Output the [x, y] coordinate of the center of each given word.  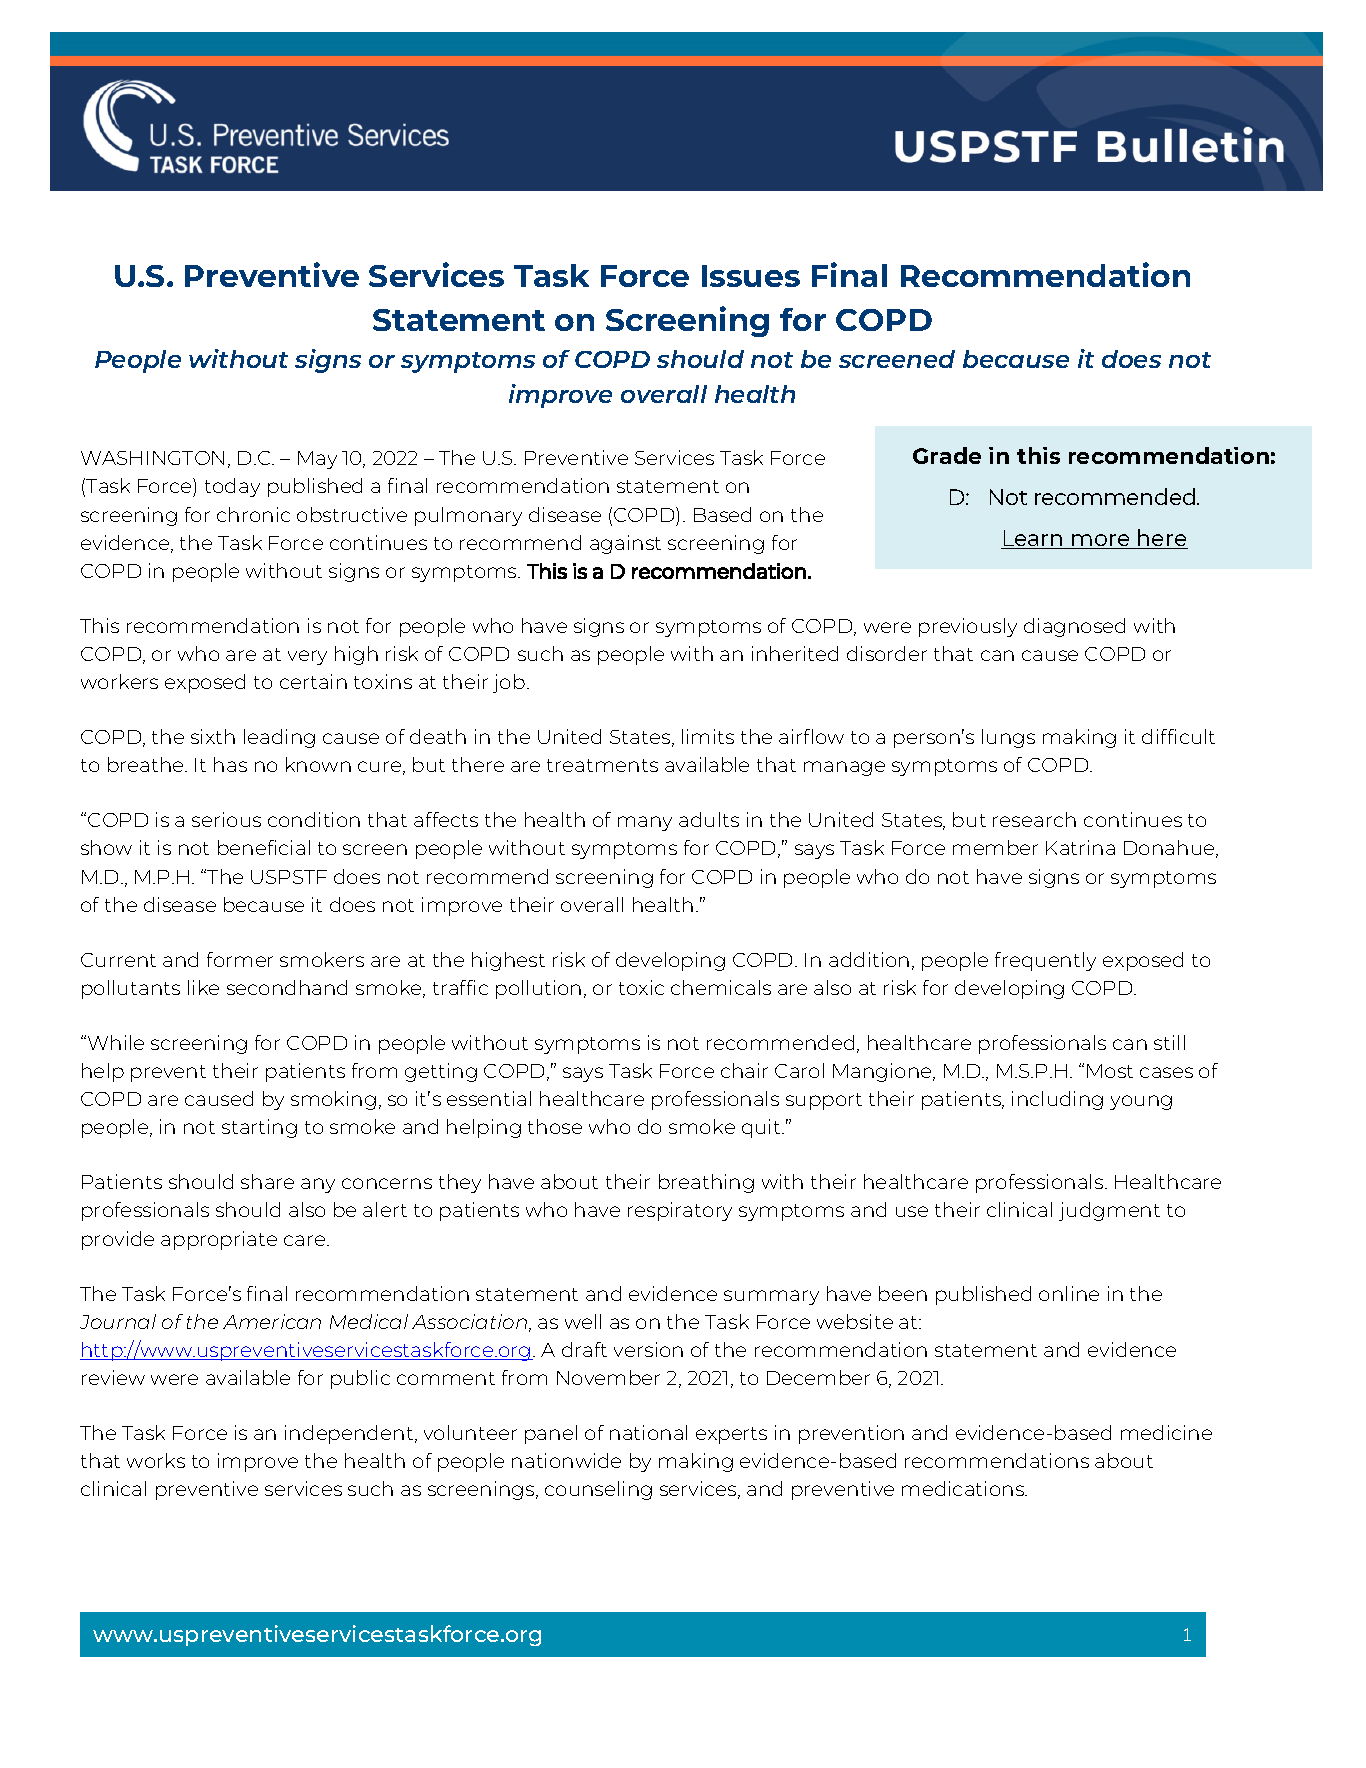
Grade [947, 455]
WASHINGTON [152, 458]
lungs [1008, 738]
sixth [213, 736]
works [156, 1460]
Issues [751, 276]
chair [744, 1070]
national [648, 1432]
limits [708, 736]
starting [259, 1128]
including [1057, 1100]
